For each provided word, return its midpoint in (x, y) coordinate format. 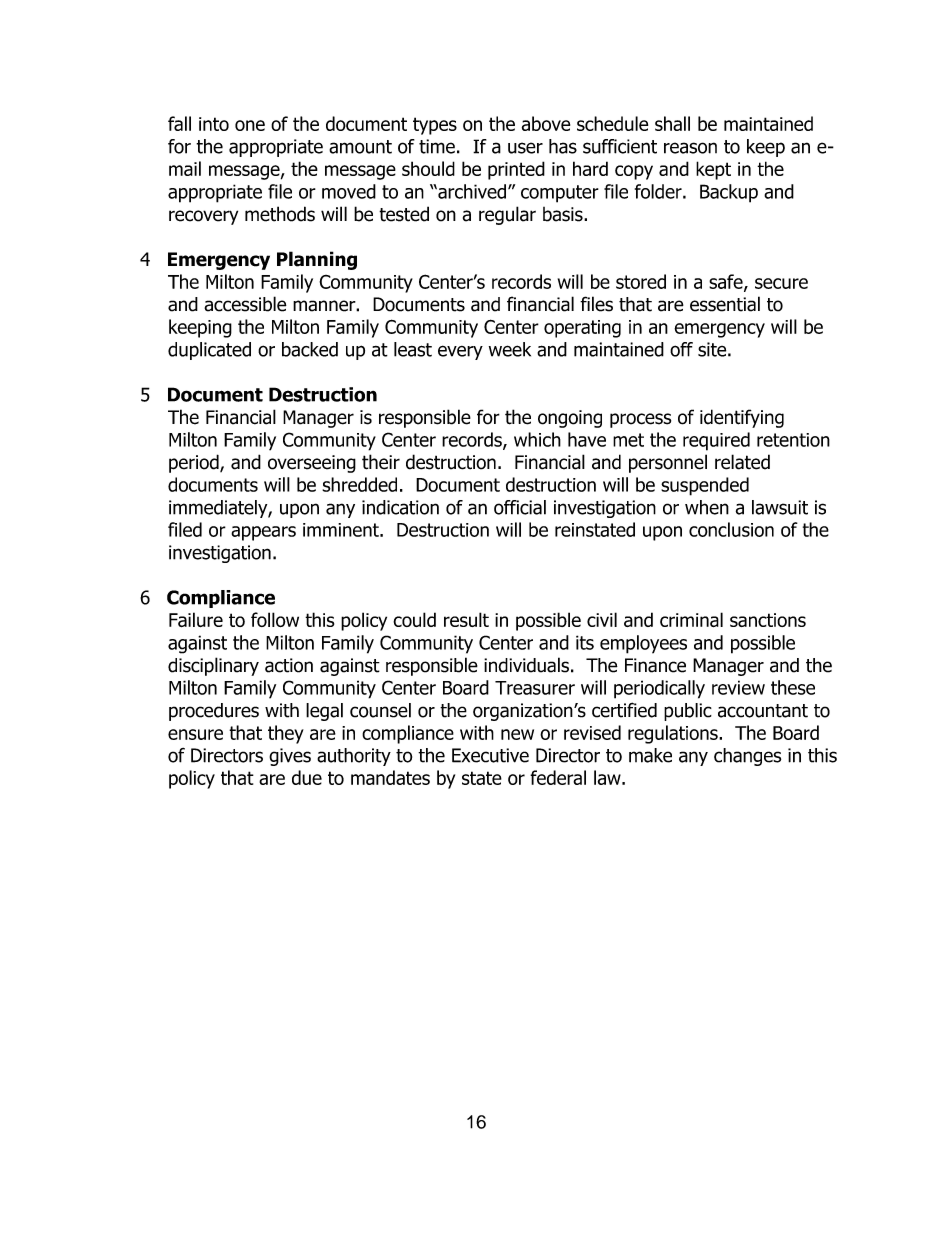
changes (747, 757)
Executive (490, 755)
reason (690, 148)
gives (290, 757)
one (250, 125)
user (525, 148)
